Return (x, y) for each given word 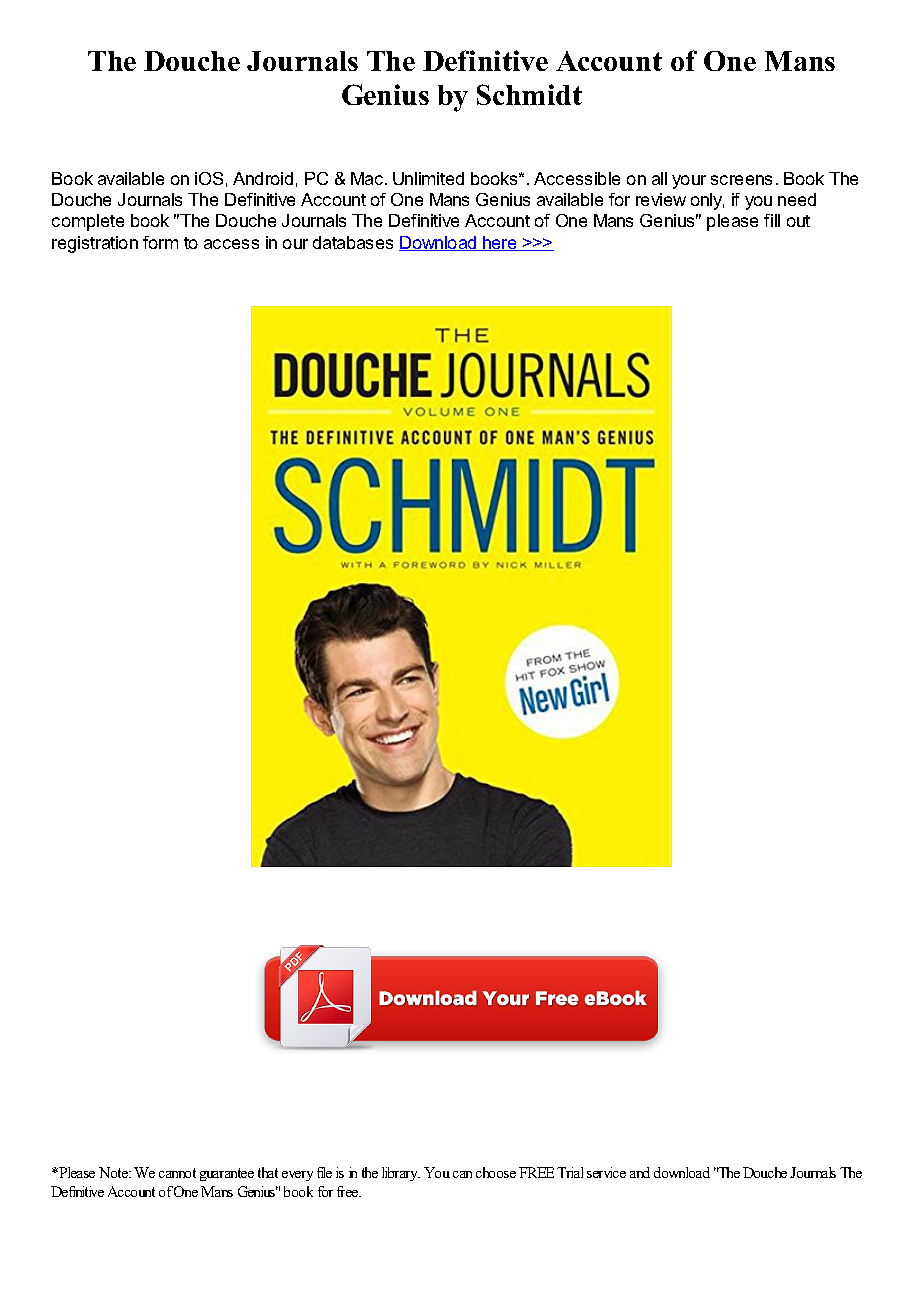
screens (741, 180)
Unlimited (428, 178)
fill (772, 220)
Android (263, 178)
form (160, 242)
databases (353, 242)
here (500, 243)
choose (496, 1172)
